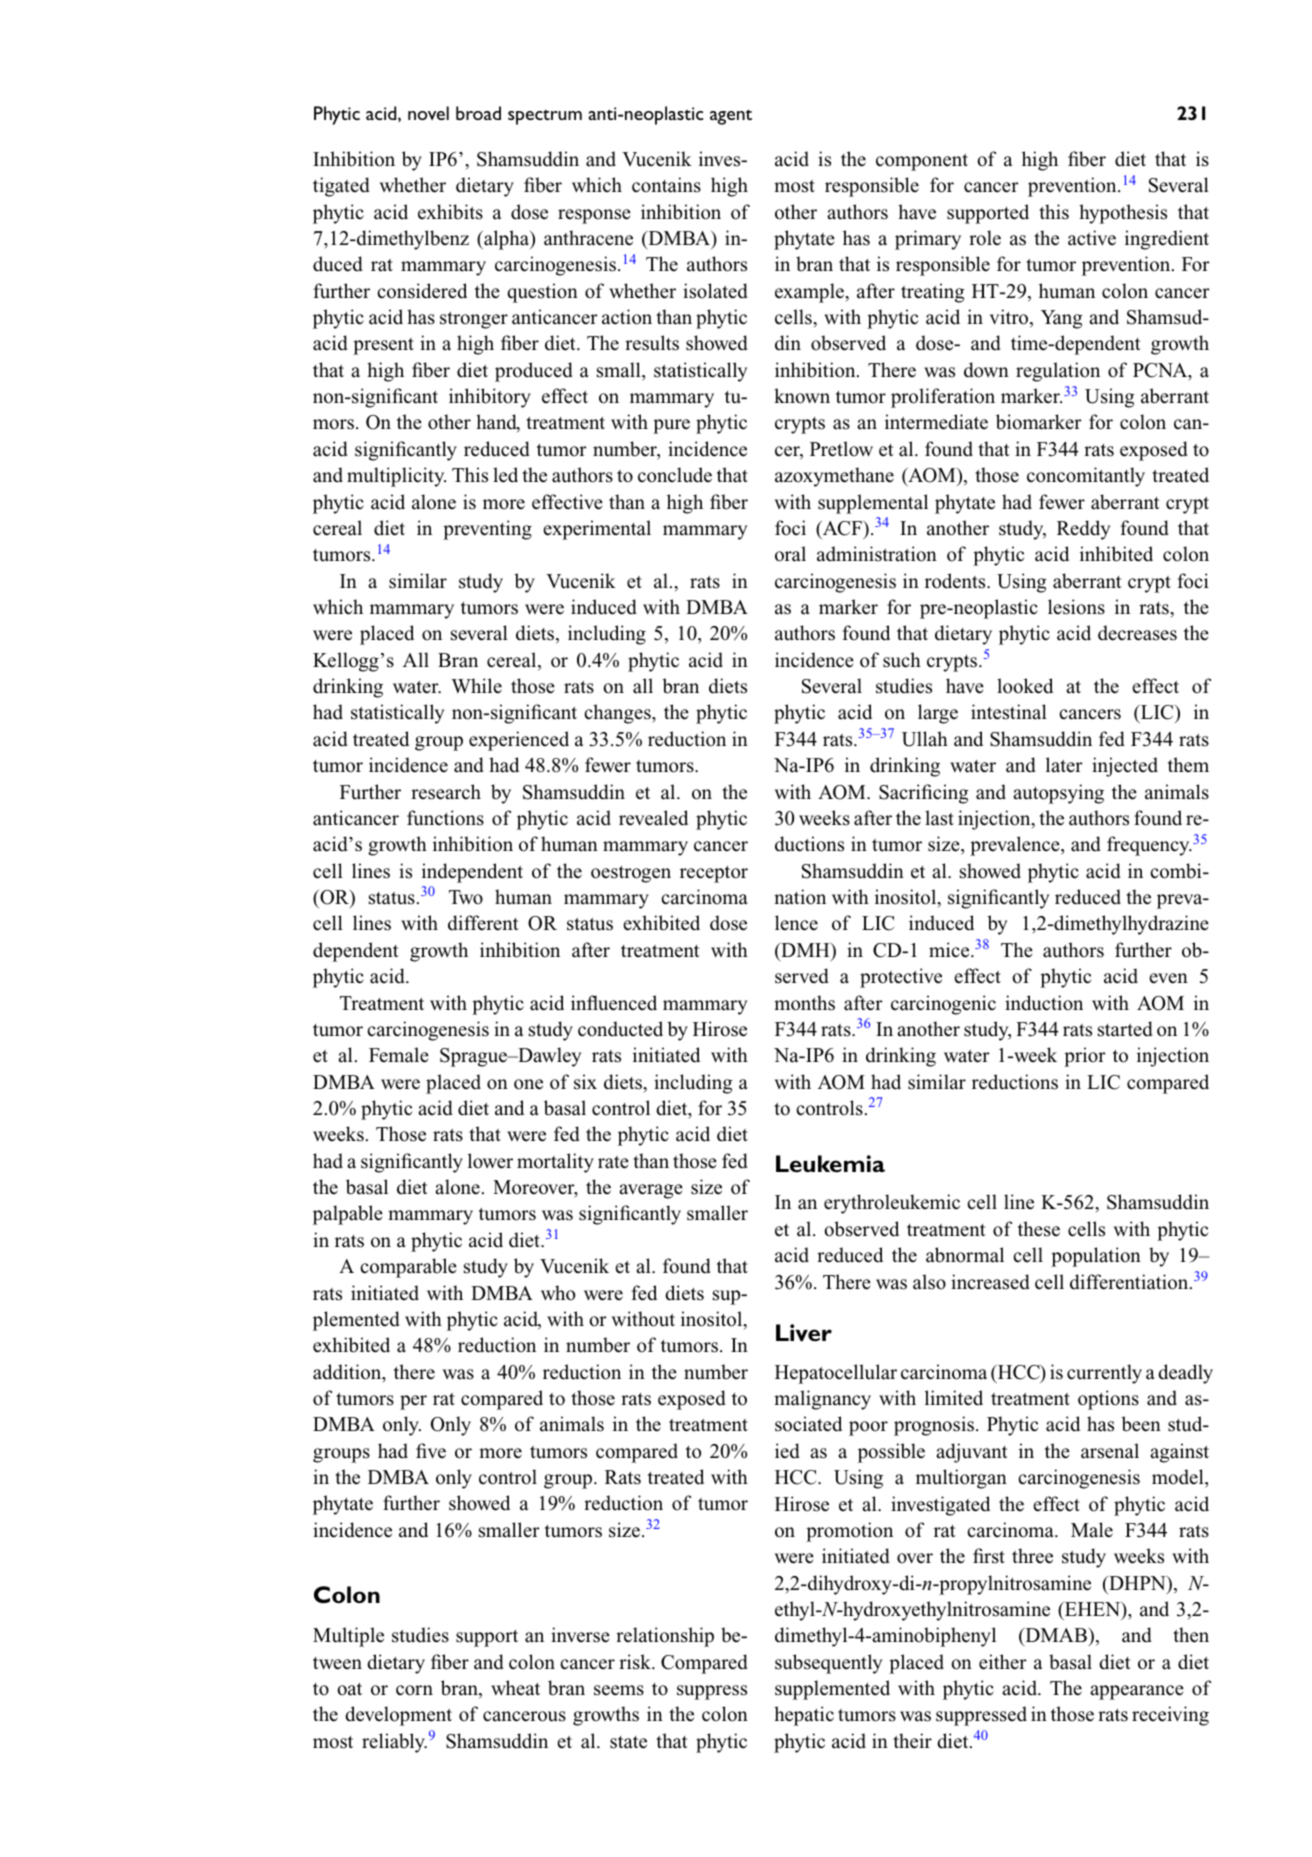 Image resolution: width=1312 pixels, height=1857 pixels. I want to click on hepatic, so click(804, 1716).
